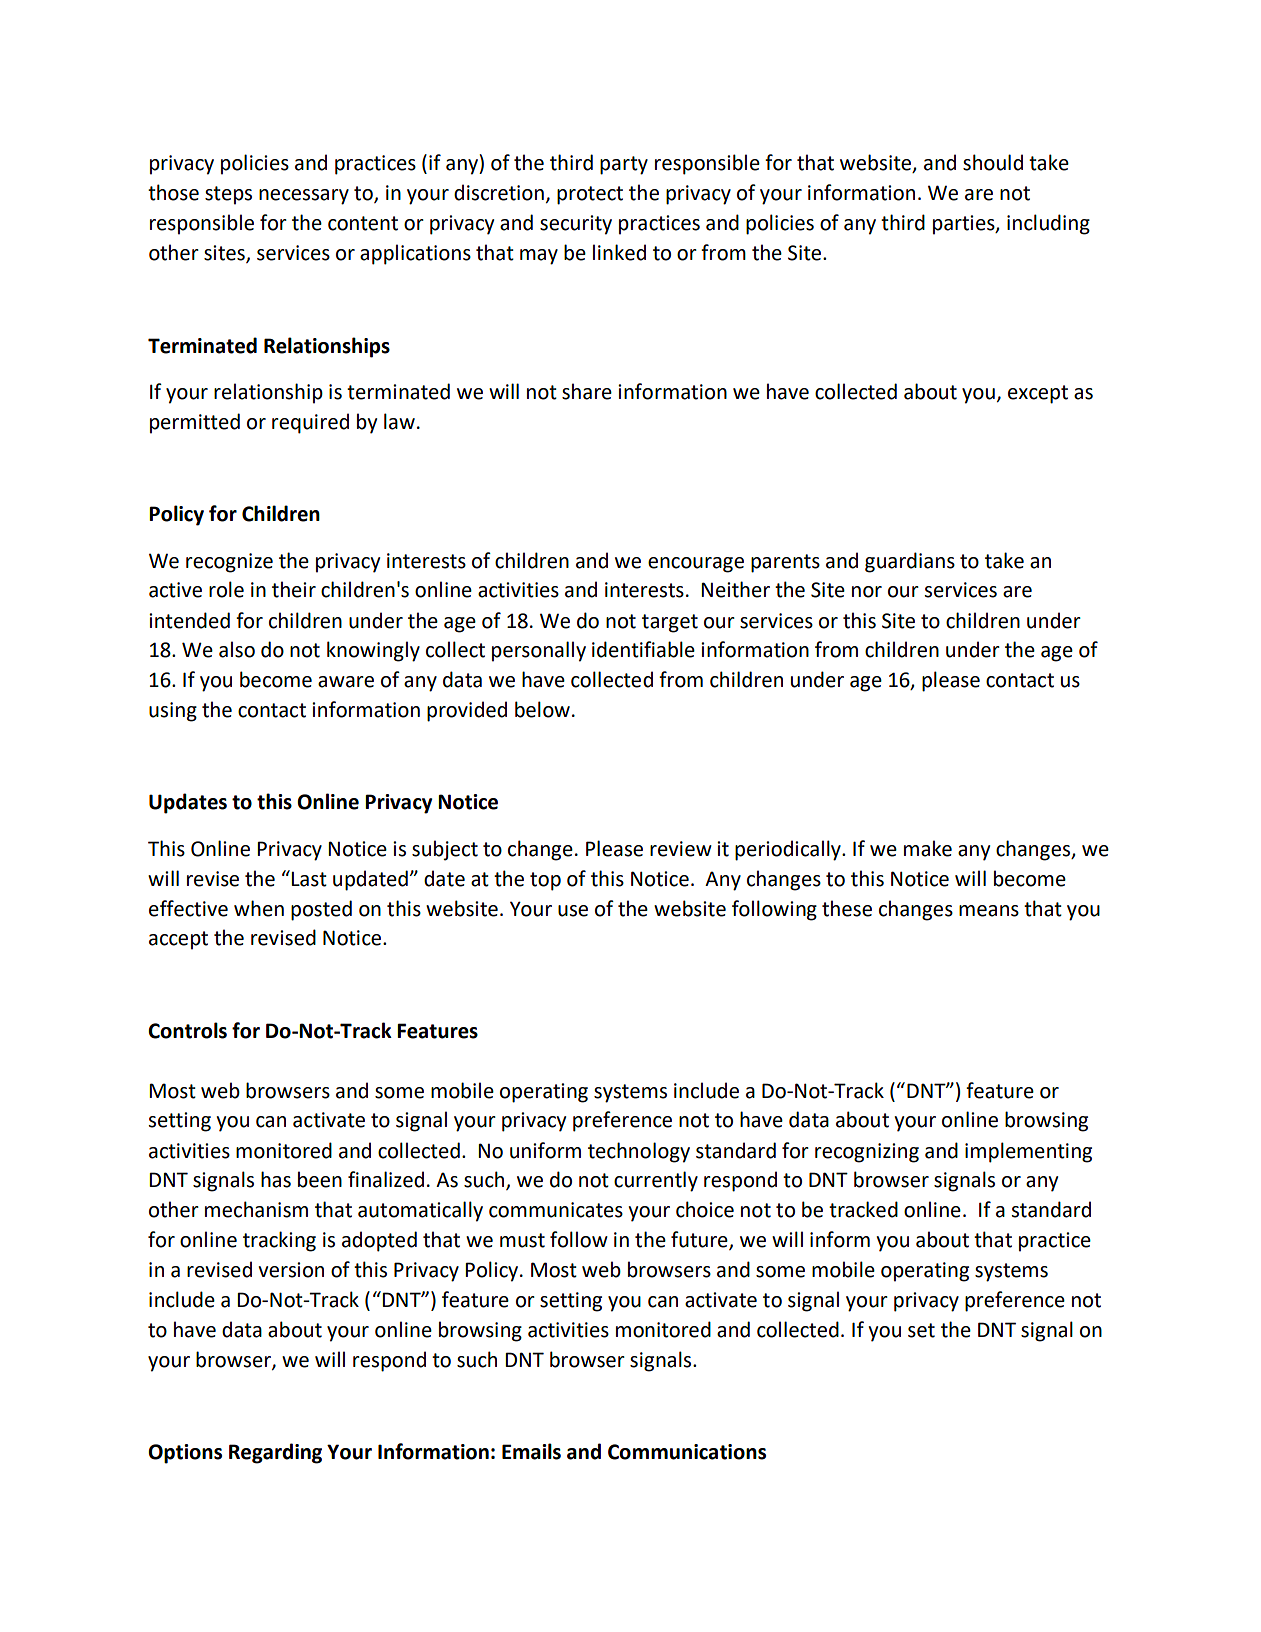 This document has width=1261, height=1632. Describe the element at coordinates (687, 1452) in the document. I see `Communications` at that location.
